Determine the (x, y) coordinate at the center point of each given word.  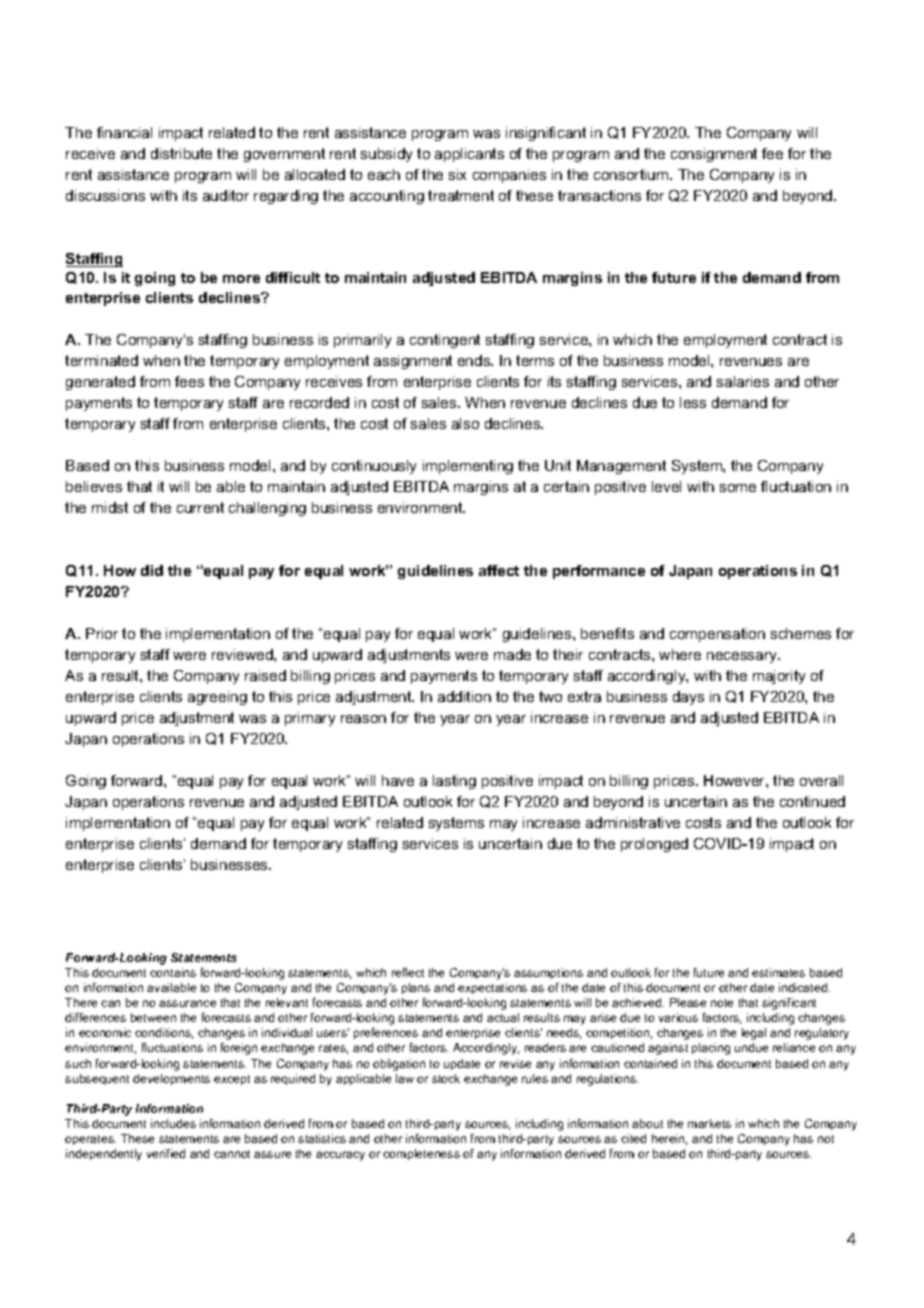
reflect (408, 972)
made (512, 654)
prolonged (654, 845)
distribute (181, 153)
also (465, 423)
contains (173, 972)
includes (173, 1123)
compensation (717, 635)
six (457, 174)
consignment (714, 155)
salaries (743, 381)
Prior (102, 633)
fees (189, 381)
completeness (421, 1154)
